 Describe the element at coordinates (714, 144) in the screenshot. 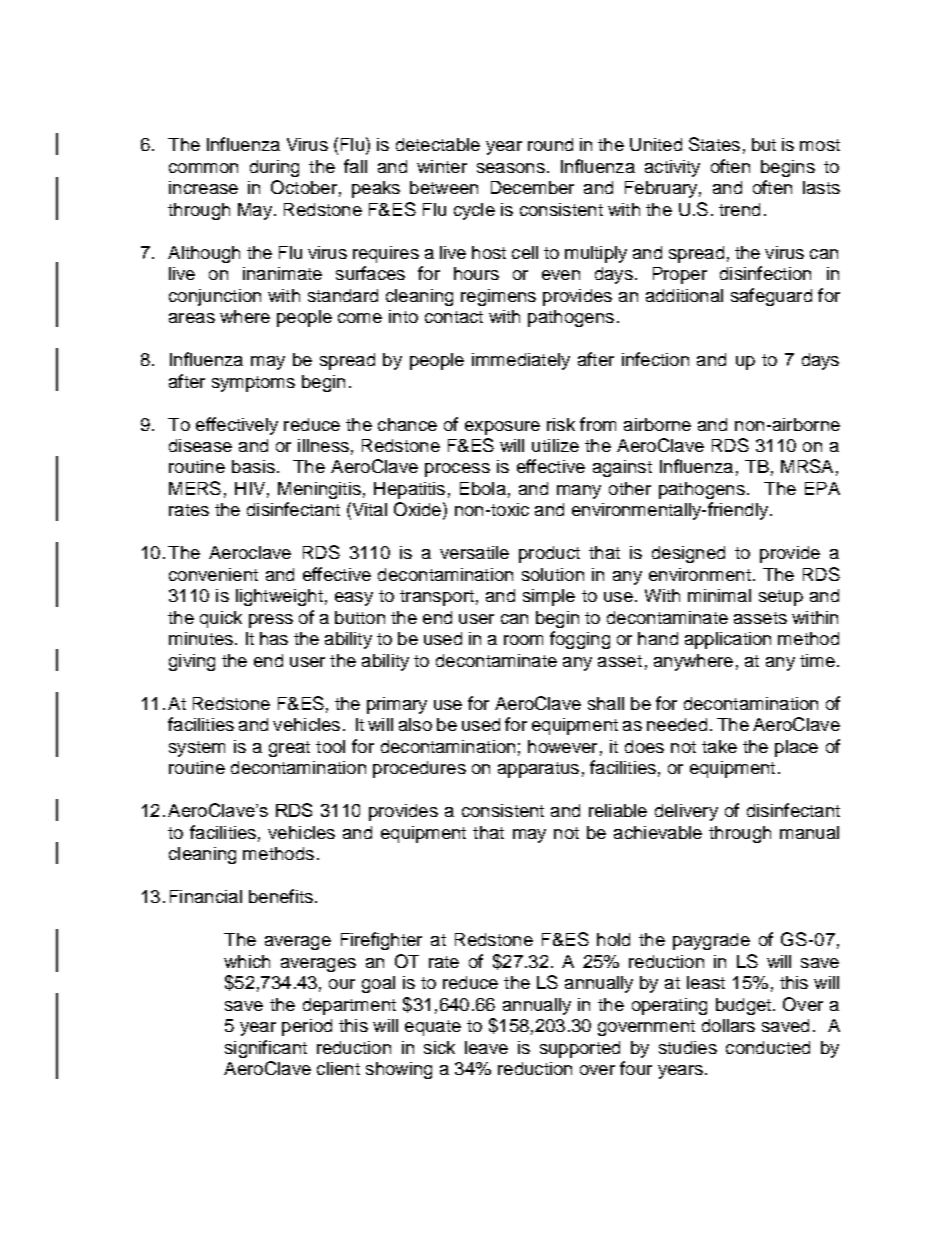

I see `States` at that location.
